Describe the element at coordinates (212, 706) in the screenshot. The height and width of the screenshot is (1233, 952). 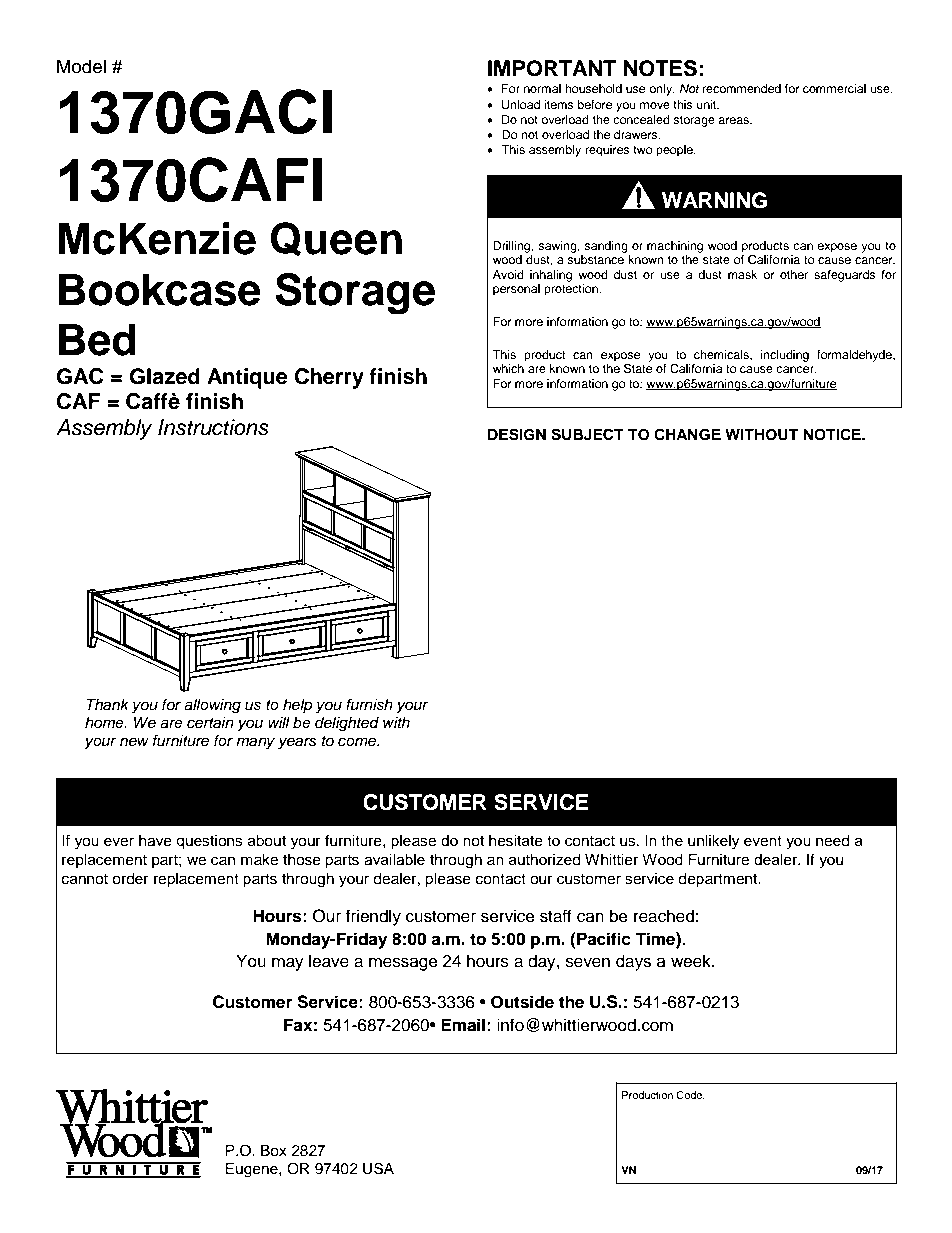
I see `allowing` at that location.
